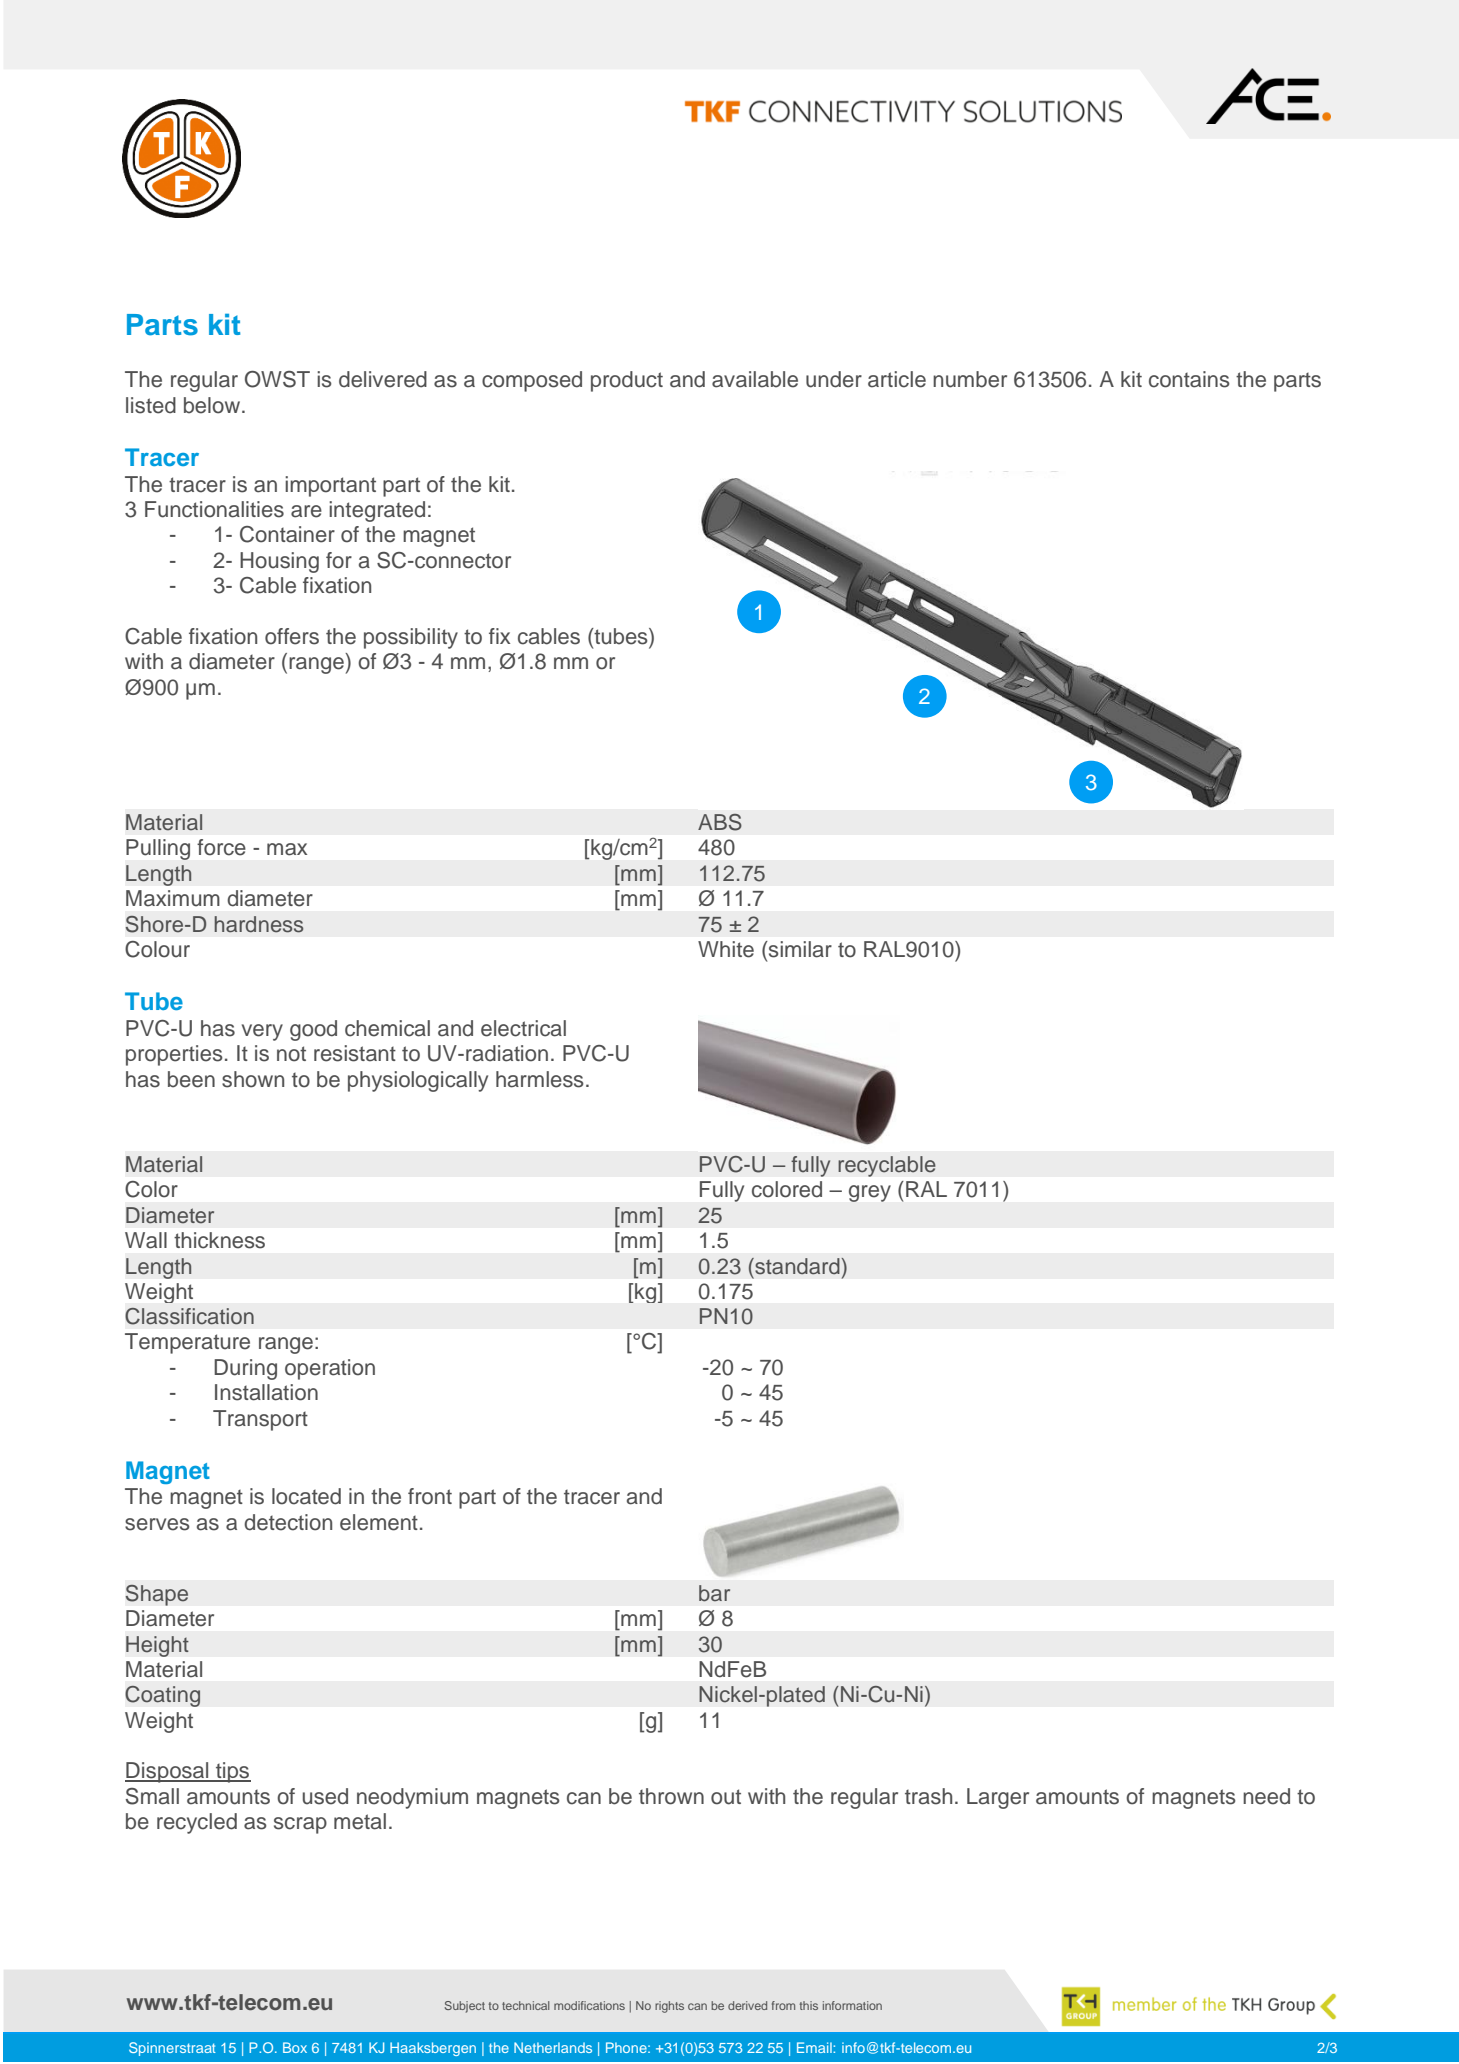  What do you see at coordinates (726, 949) in the screenshot?
I see `White` at bounding box center [726, 949].
